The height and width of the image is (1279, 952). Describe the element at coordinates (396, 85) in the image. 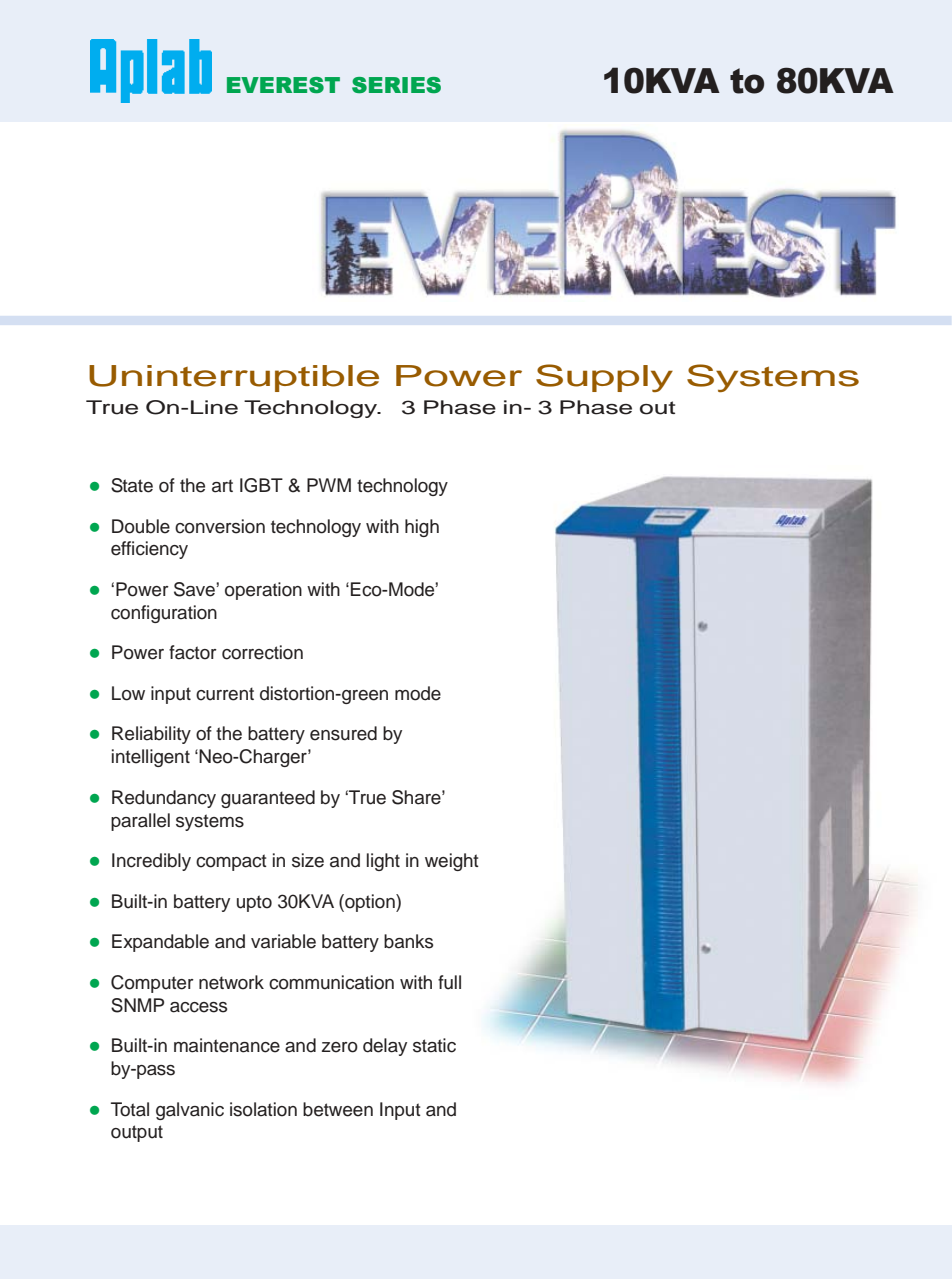

I see `SERIES` at that location.
